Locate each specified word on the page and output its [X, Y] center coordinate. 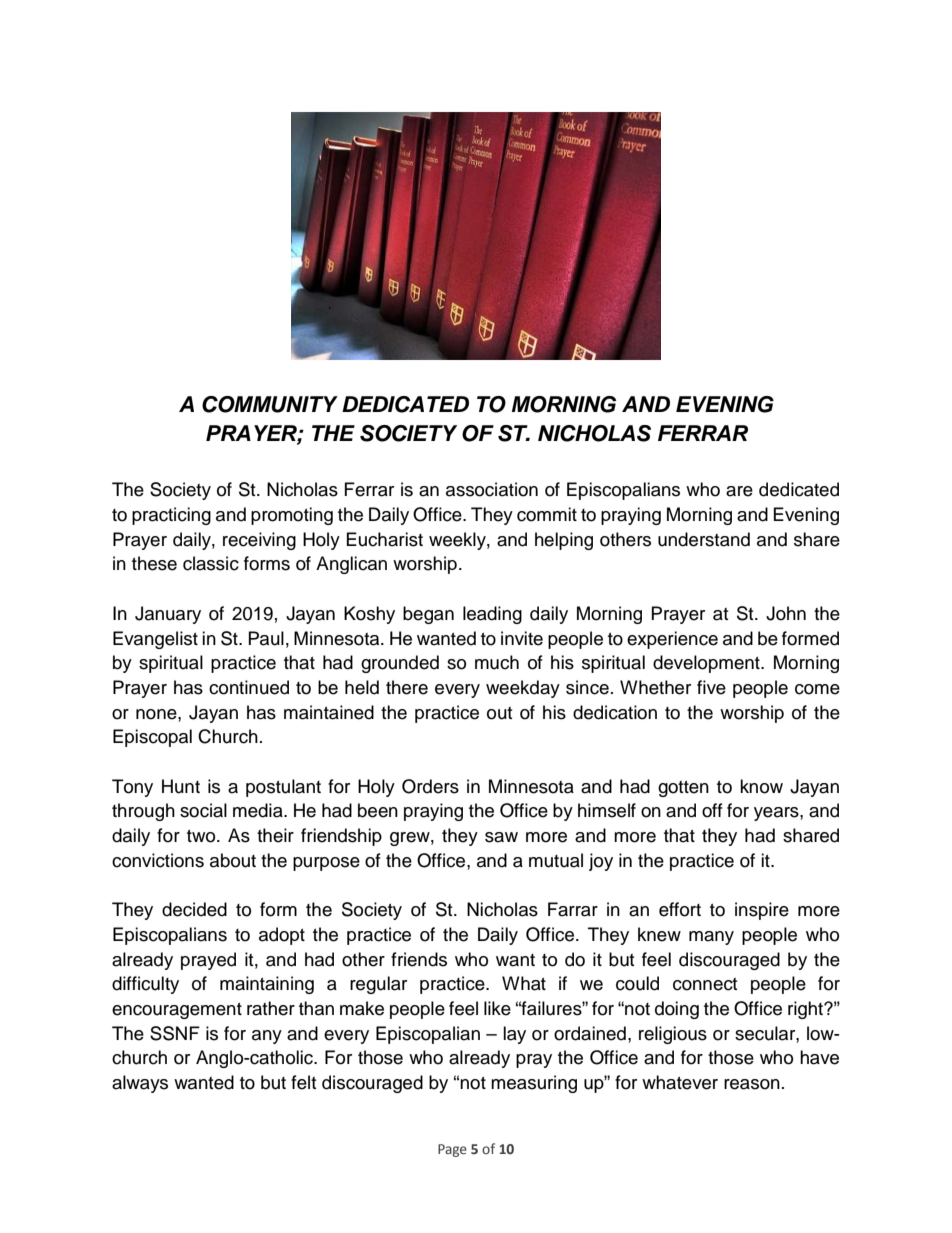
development [707, 664]
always [140, 1084]
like [497, 1008]
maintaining [267, 985]
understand [704, 539]
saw [501, 837]
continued [249, 687]
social [203, 810]
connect [705, 984]
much [497, 662]
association [492, 489]
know [761, 786]
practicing [171, 516]
